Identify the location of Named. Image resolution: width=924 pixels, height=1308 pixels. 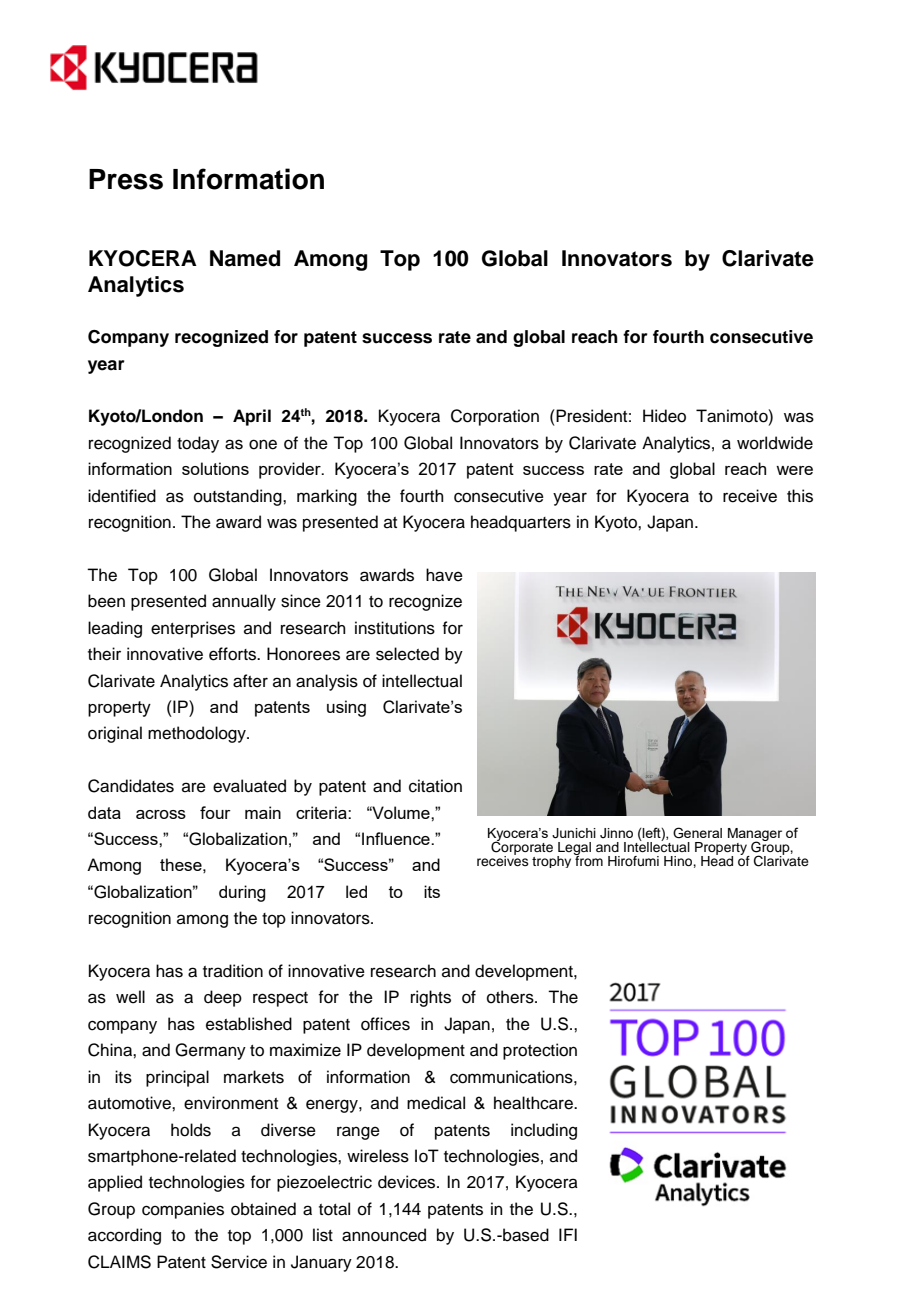
(245, 258).
